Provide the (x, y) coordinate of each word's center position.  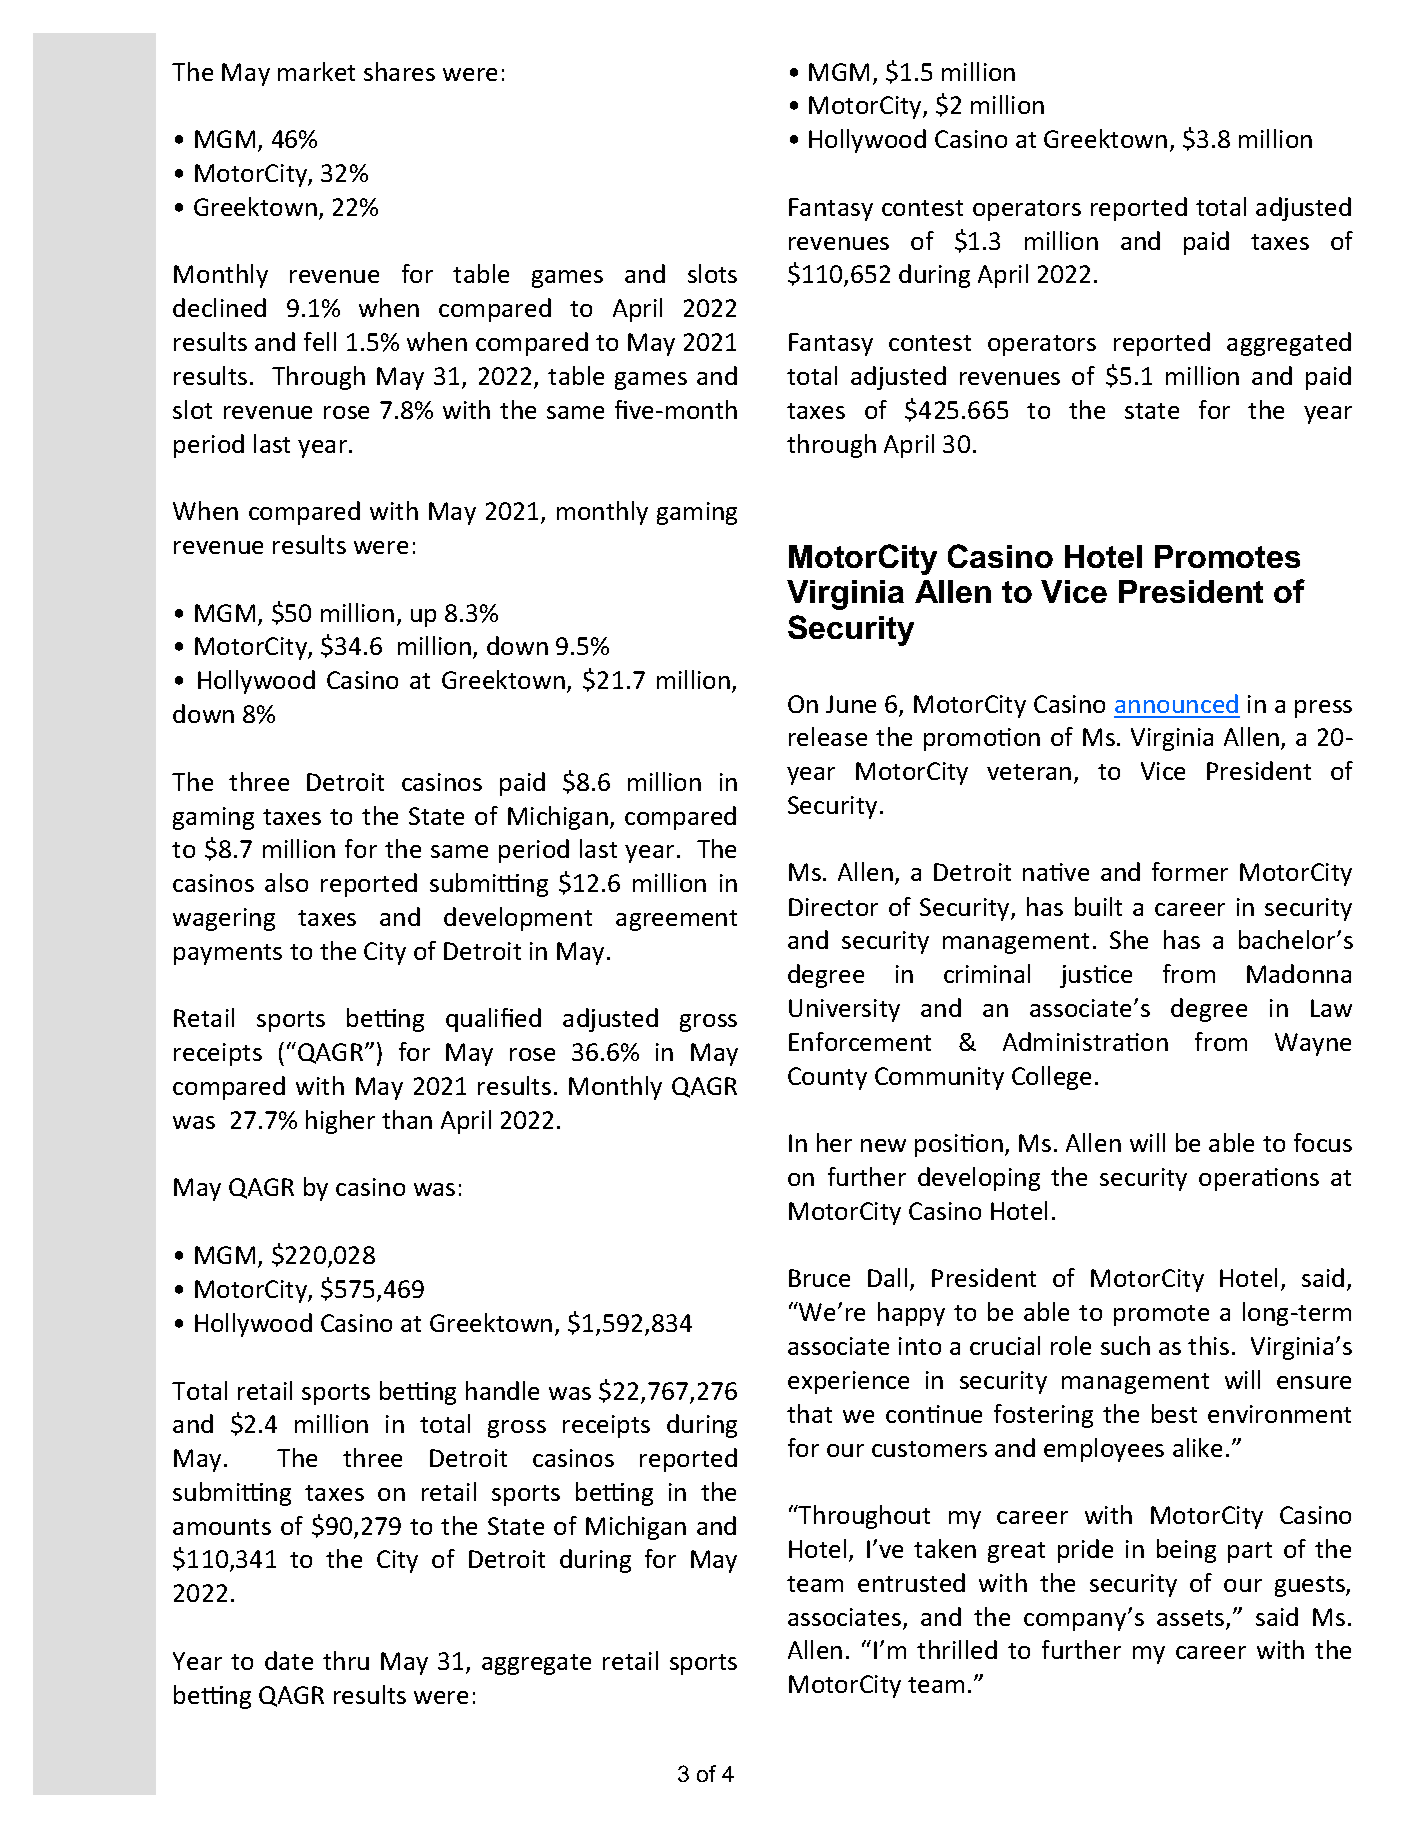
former (1190, 871)
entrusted (911, 1582)
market (316, 71)
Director (833, 907)
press (1323, 709)
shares (399, 71)
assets (1192, 1619)
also (286, 882)
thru (346, 1660)
